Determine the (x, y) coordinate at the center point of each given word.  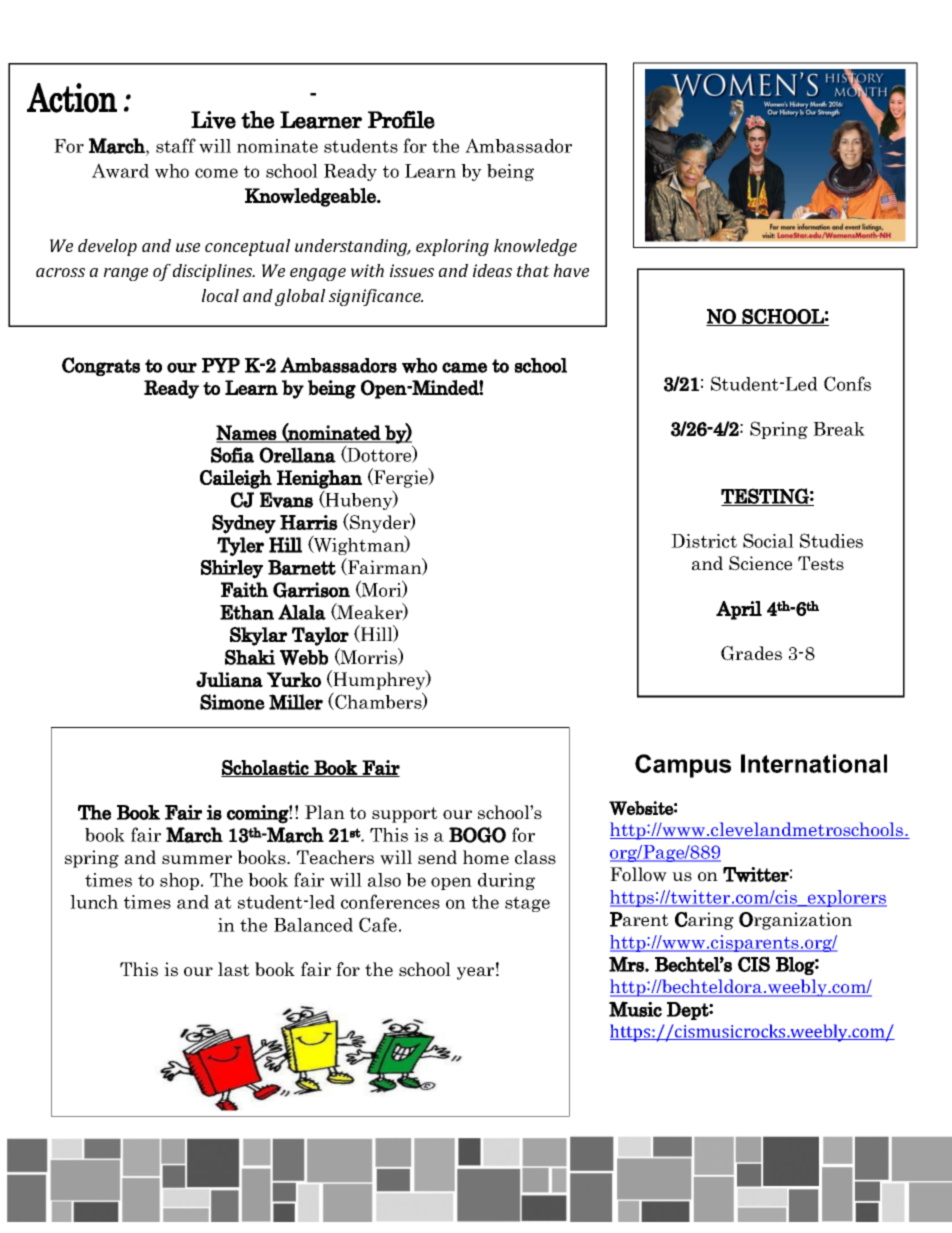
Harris (309, 522)
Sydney (244, 524)
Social (768, 540)
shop (181, 881)
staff (176, 145)
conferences (390, 901)
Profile (401, 120)
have (571, 270)
